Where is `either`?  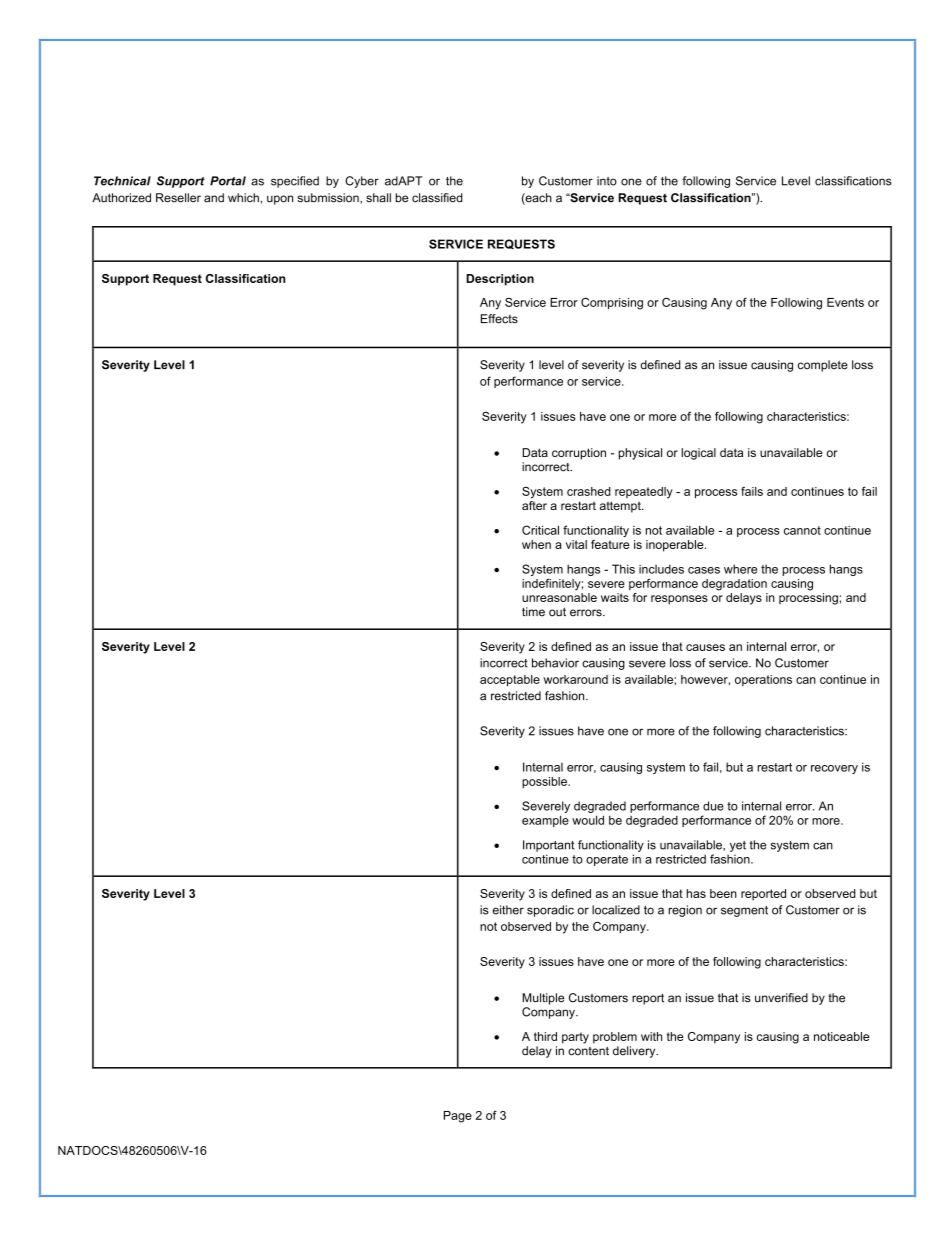 either is located at coordinates (508, 910).
